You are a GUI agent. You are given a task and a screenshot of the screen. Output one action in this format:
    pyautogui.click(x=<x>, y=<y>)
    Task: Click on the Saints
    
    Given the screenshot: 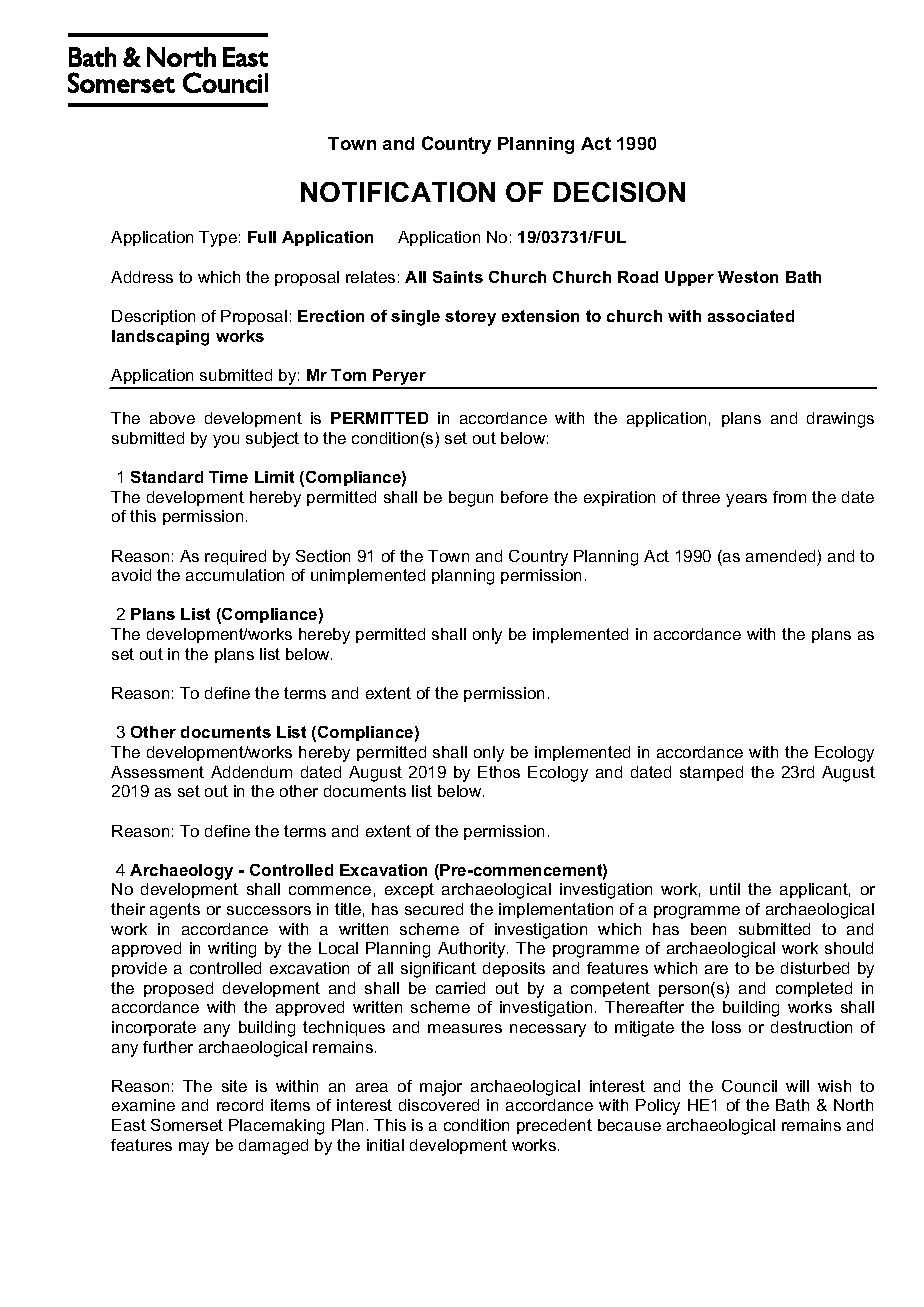 What is the action you would take?
    pyautogui.click(x=458, y=277)
